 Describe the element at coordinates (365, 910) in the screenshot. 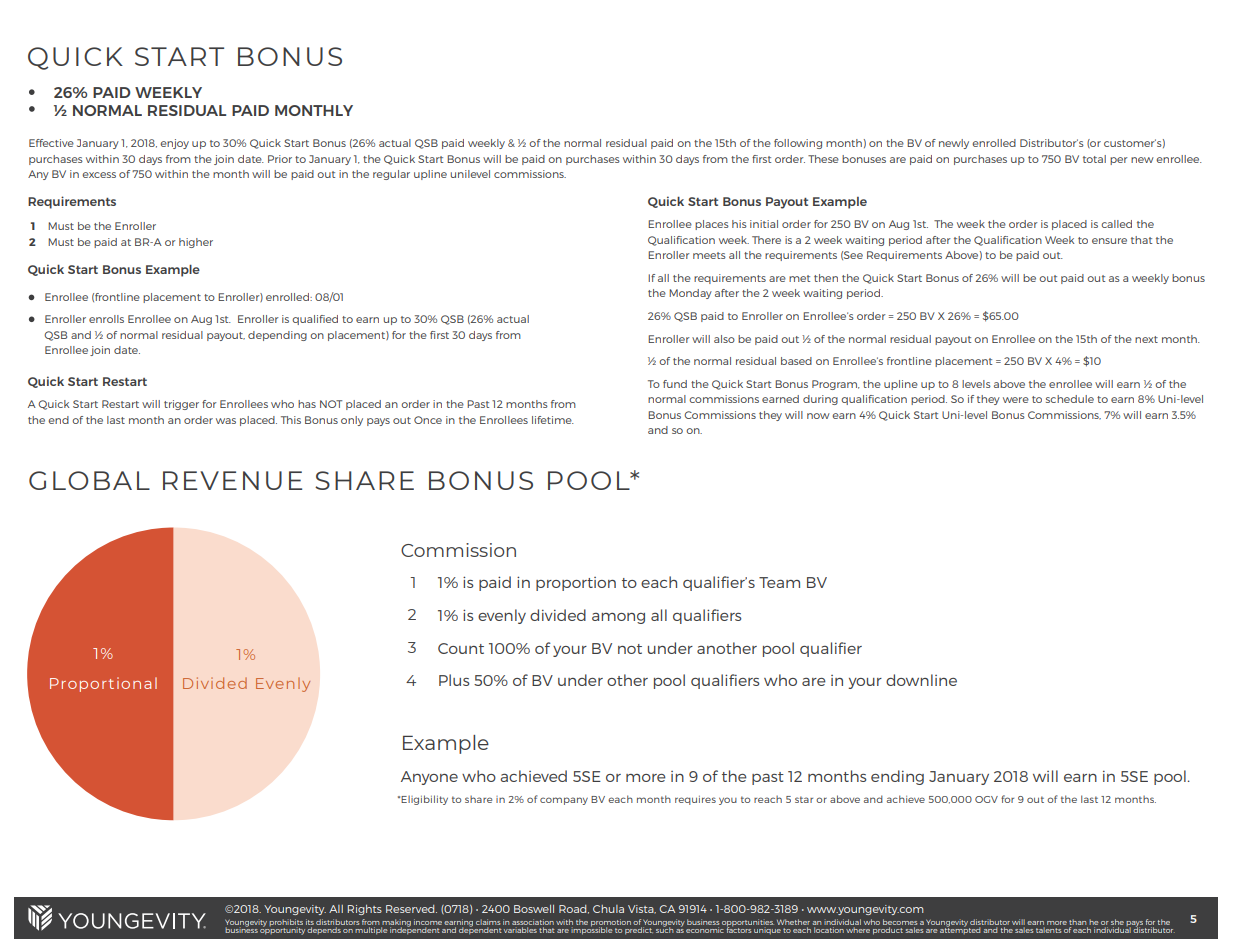

I see `Rights` at that location.
